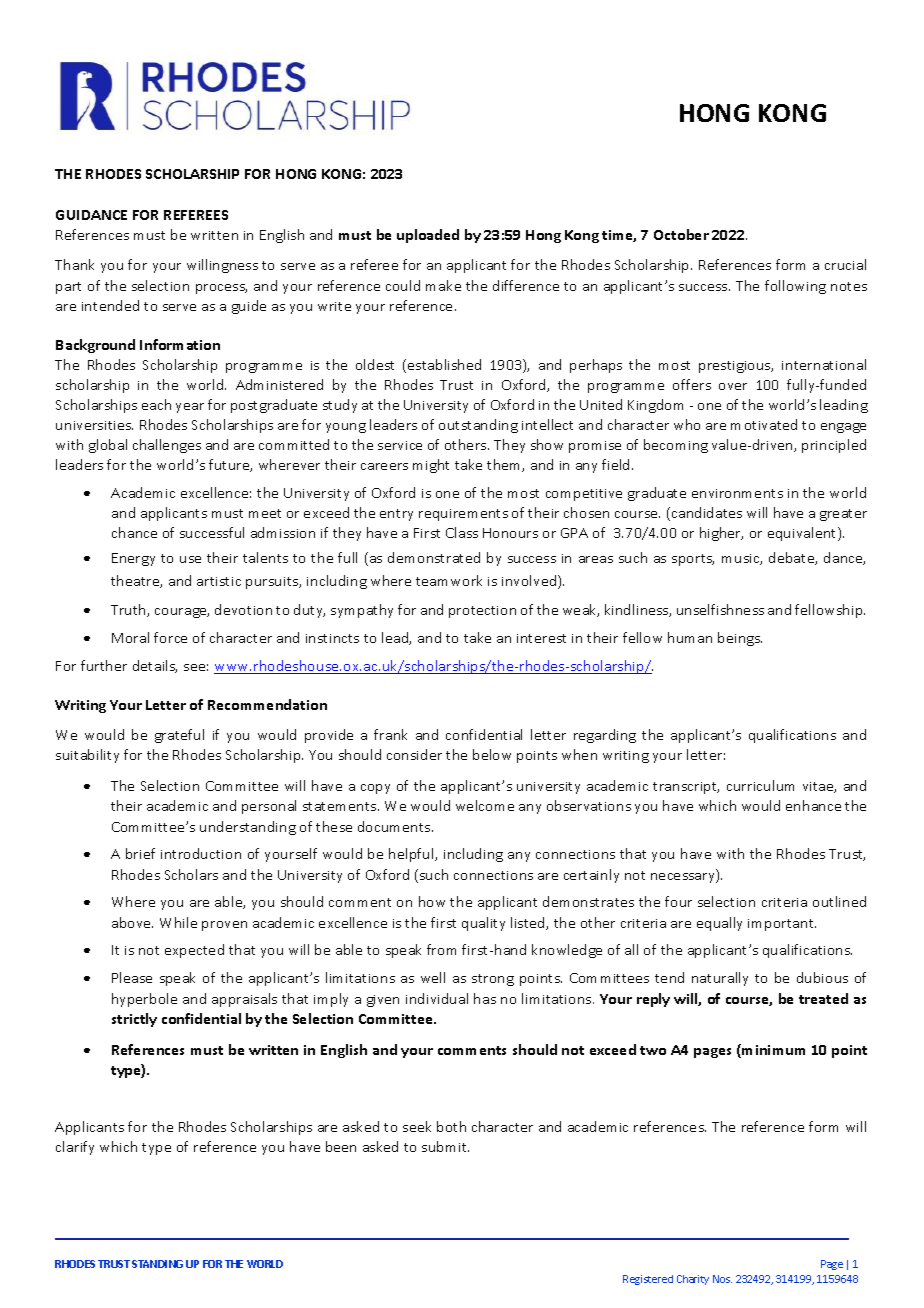  I want to click on following, so click(795, 287).
